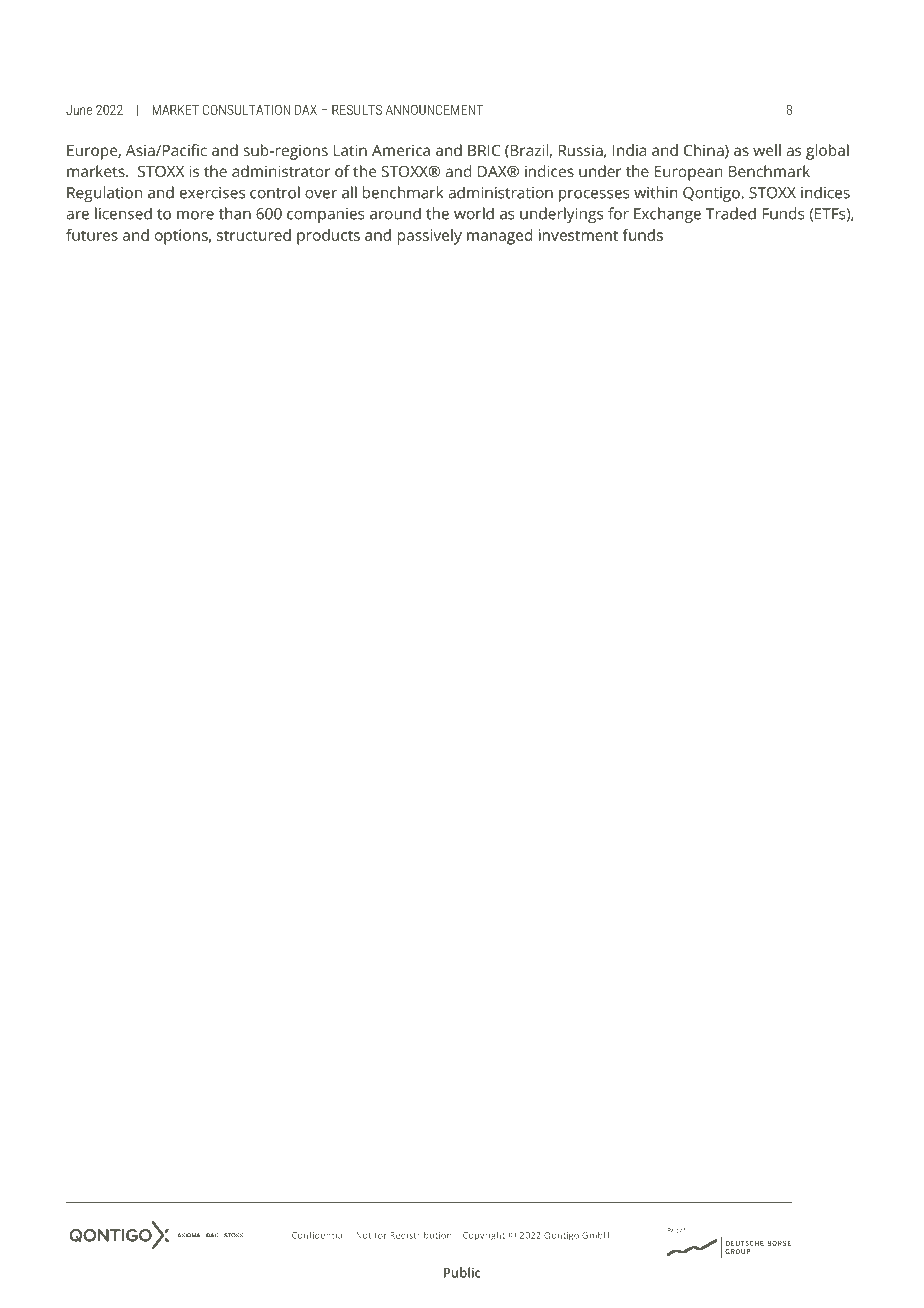 The image size is (924, 1308). I want to click on structured, so click(254, 235).
